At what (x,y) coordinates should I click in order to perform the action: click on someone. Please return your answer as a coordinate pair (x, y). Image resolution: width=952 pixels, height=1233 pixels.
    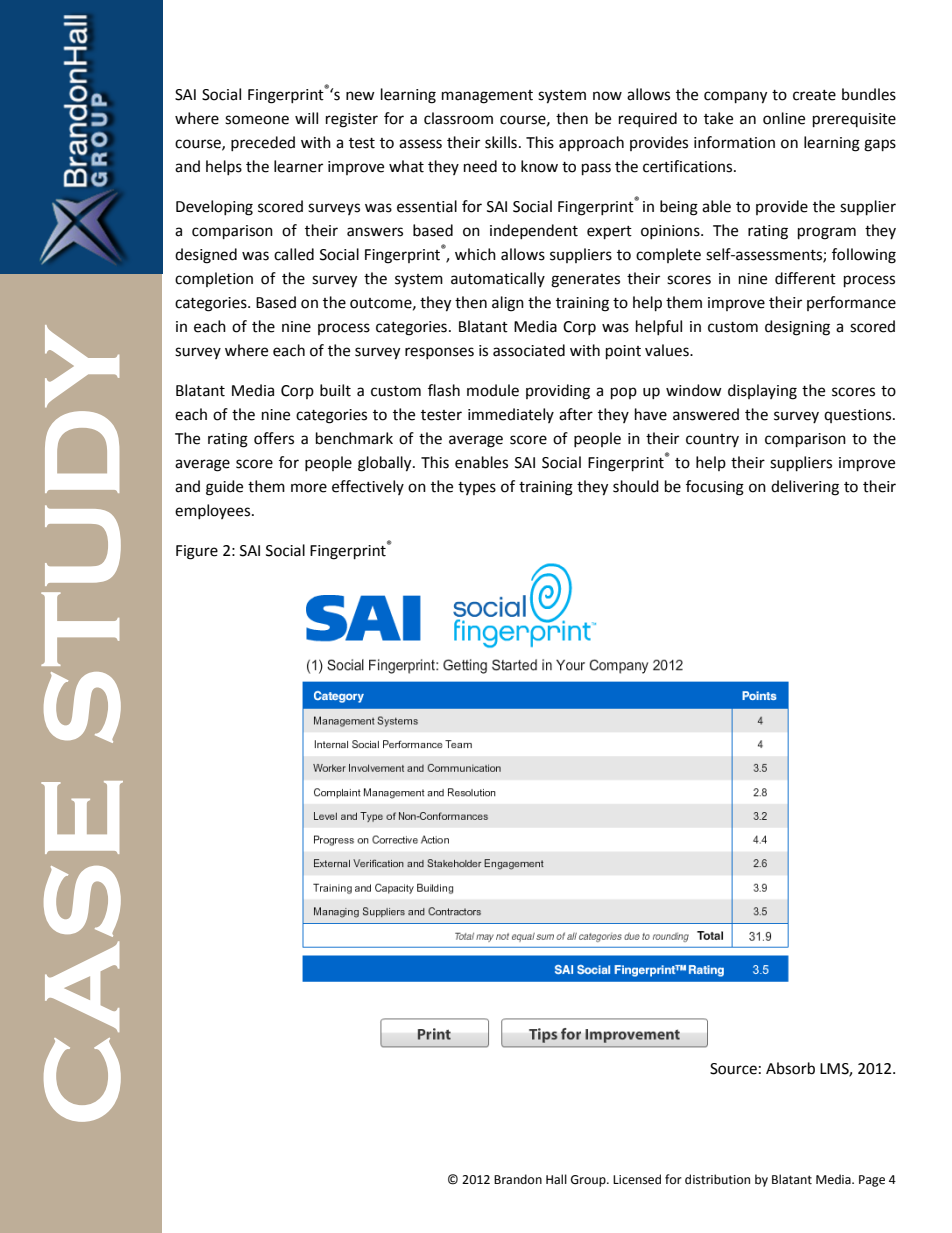
    Looking at the image, I should click on (257, 120).
